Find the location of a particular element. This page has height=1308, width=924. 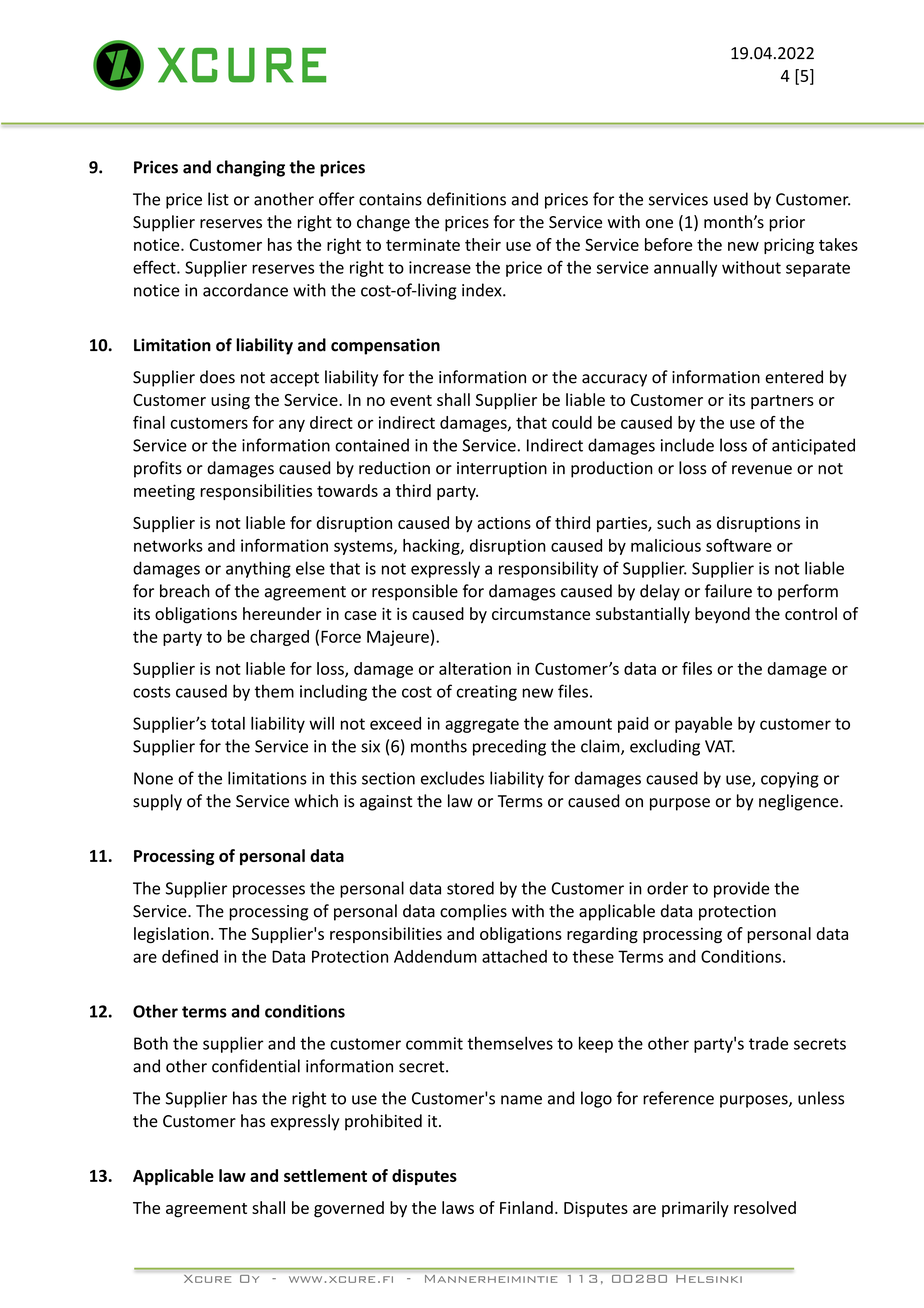

definitions is located at coordinates (466, 199).
